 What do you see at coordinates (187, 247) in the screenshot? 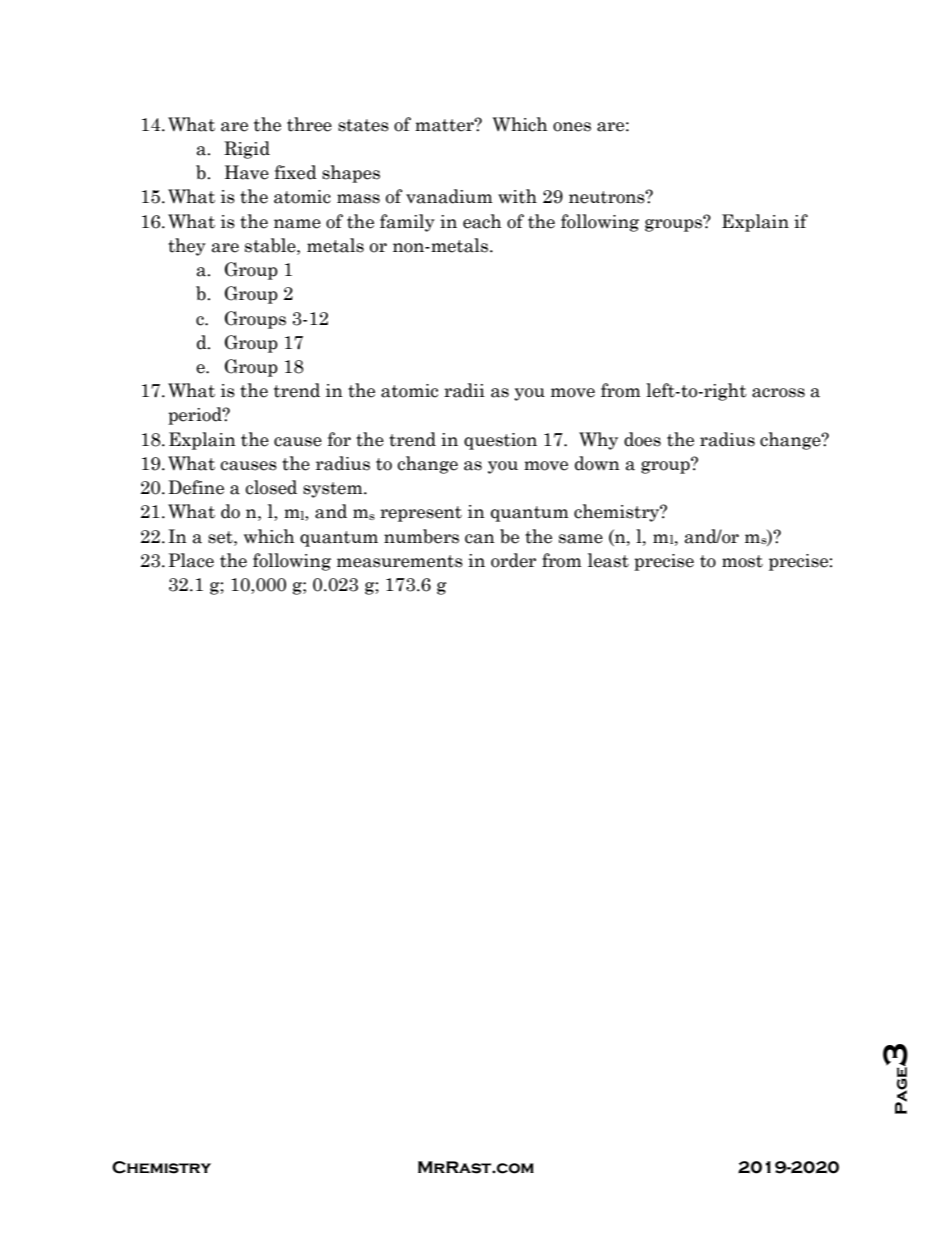
I see `they` at bounding box center [187, 247].
